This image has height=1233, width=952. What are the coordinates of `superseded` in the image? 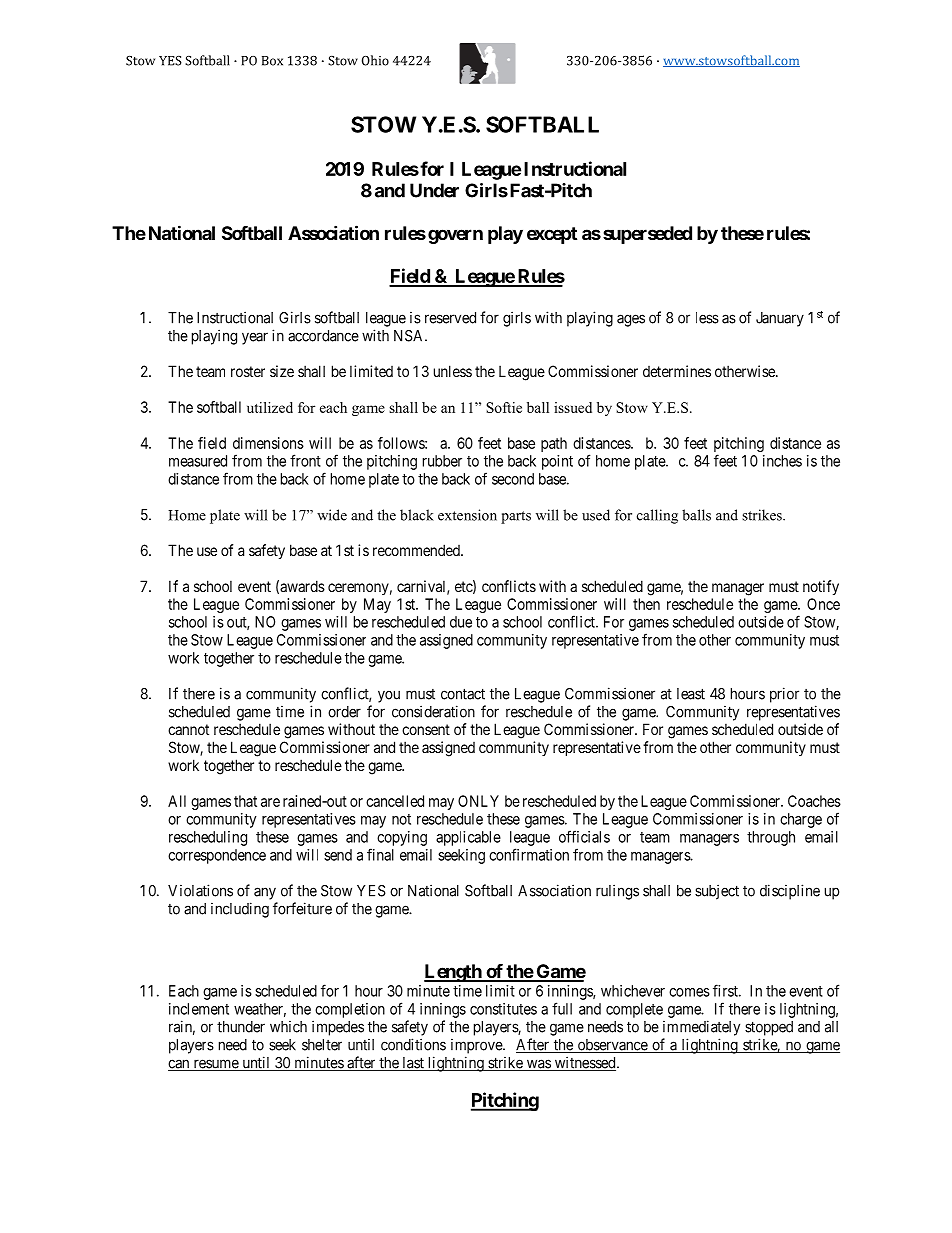 It's located at (647, 235).
